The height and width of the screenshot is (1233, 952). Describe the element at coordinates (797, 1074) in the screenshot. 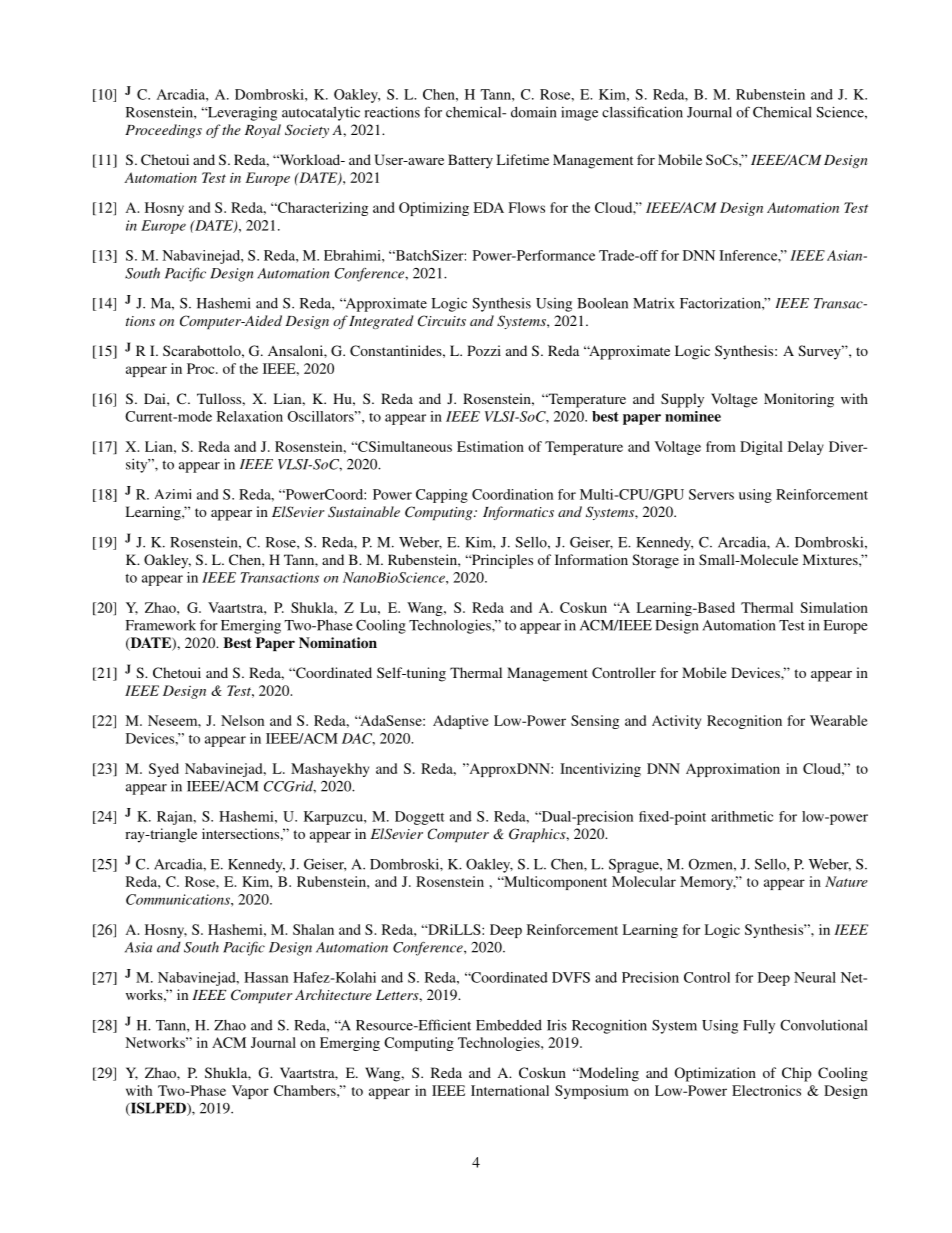

I see `Chip` at that location.
